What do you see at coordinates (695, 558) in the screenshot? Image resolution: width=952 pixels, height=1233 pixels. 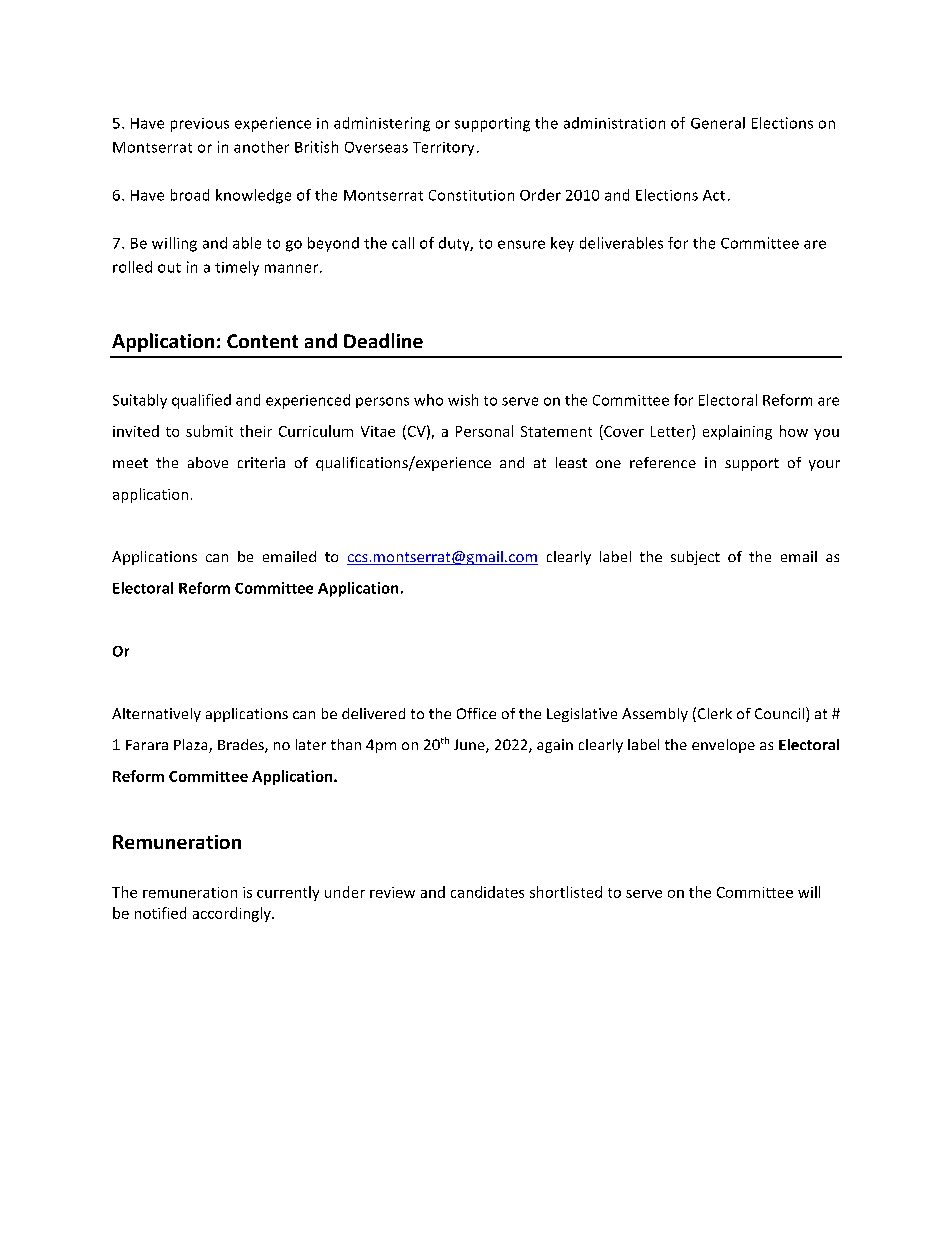 I see `subject` at bounding box center [695, 558].
